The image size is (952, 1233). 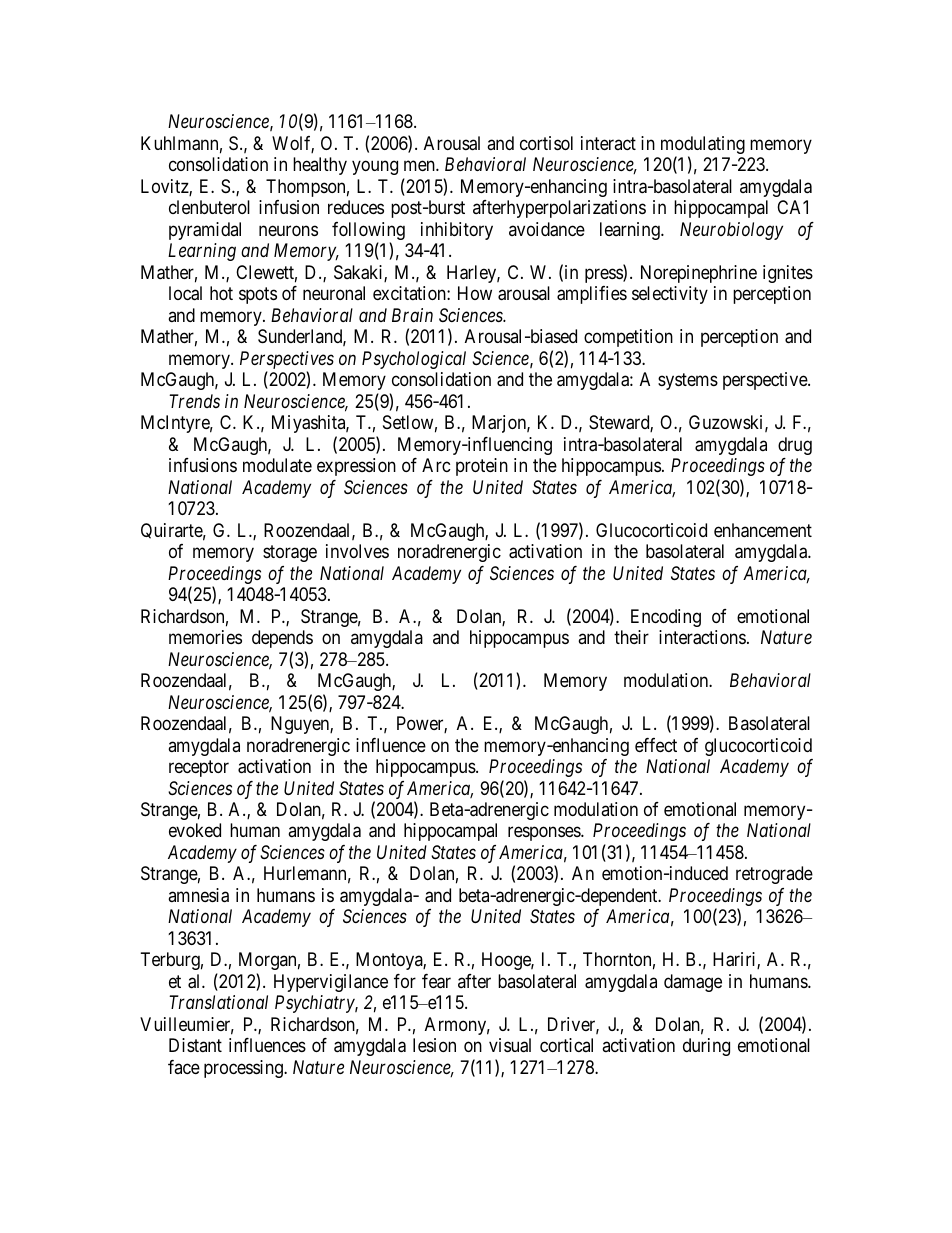 What do you see at coordinates (703, 146) in the screenshot?
I see `modulating` at bounding box center [703, 146].
